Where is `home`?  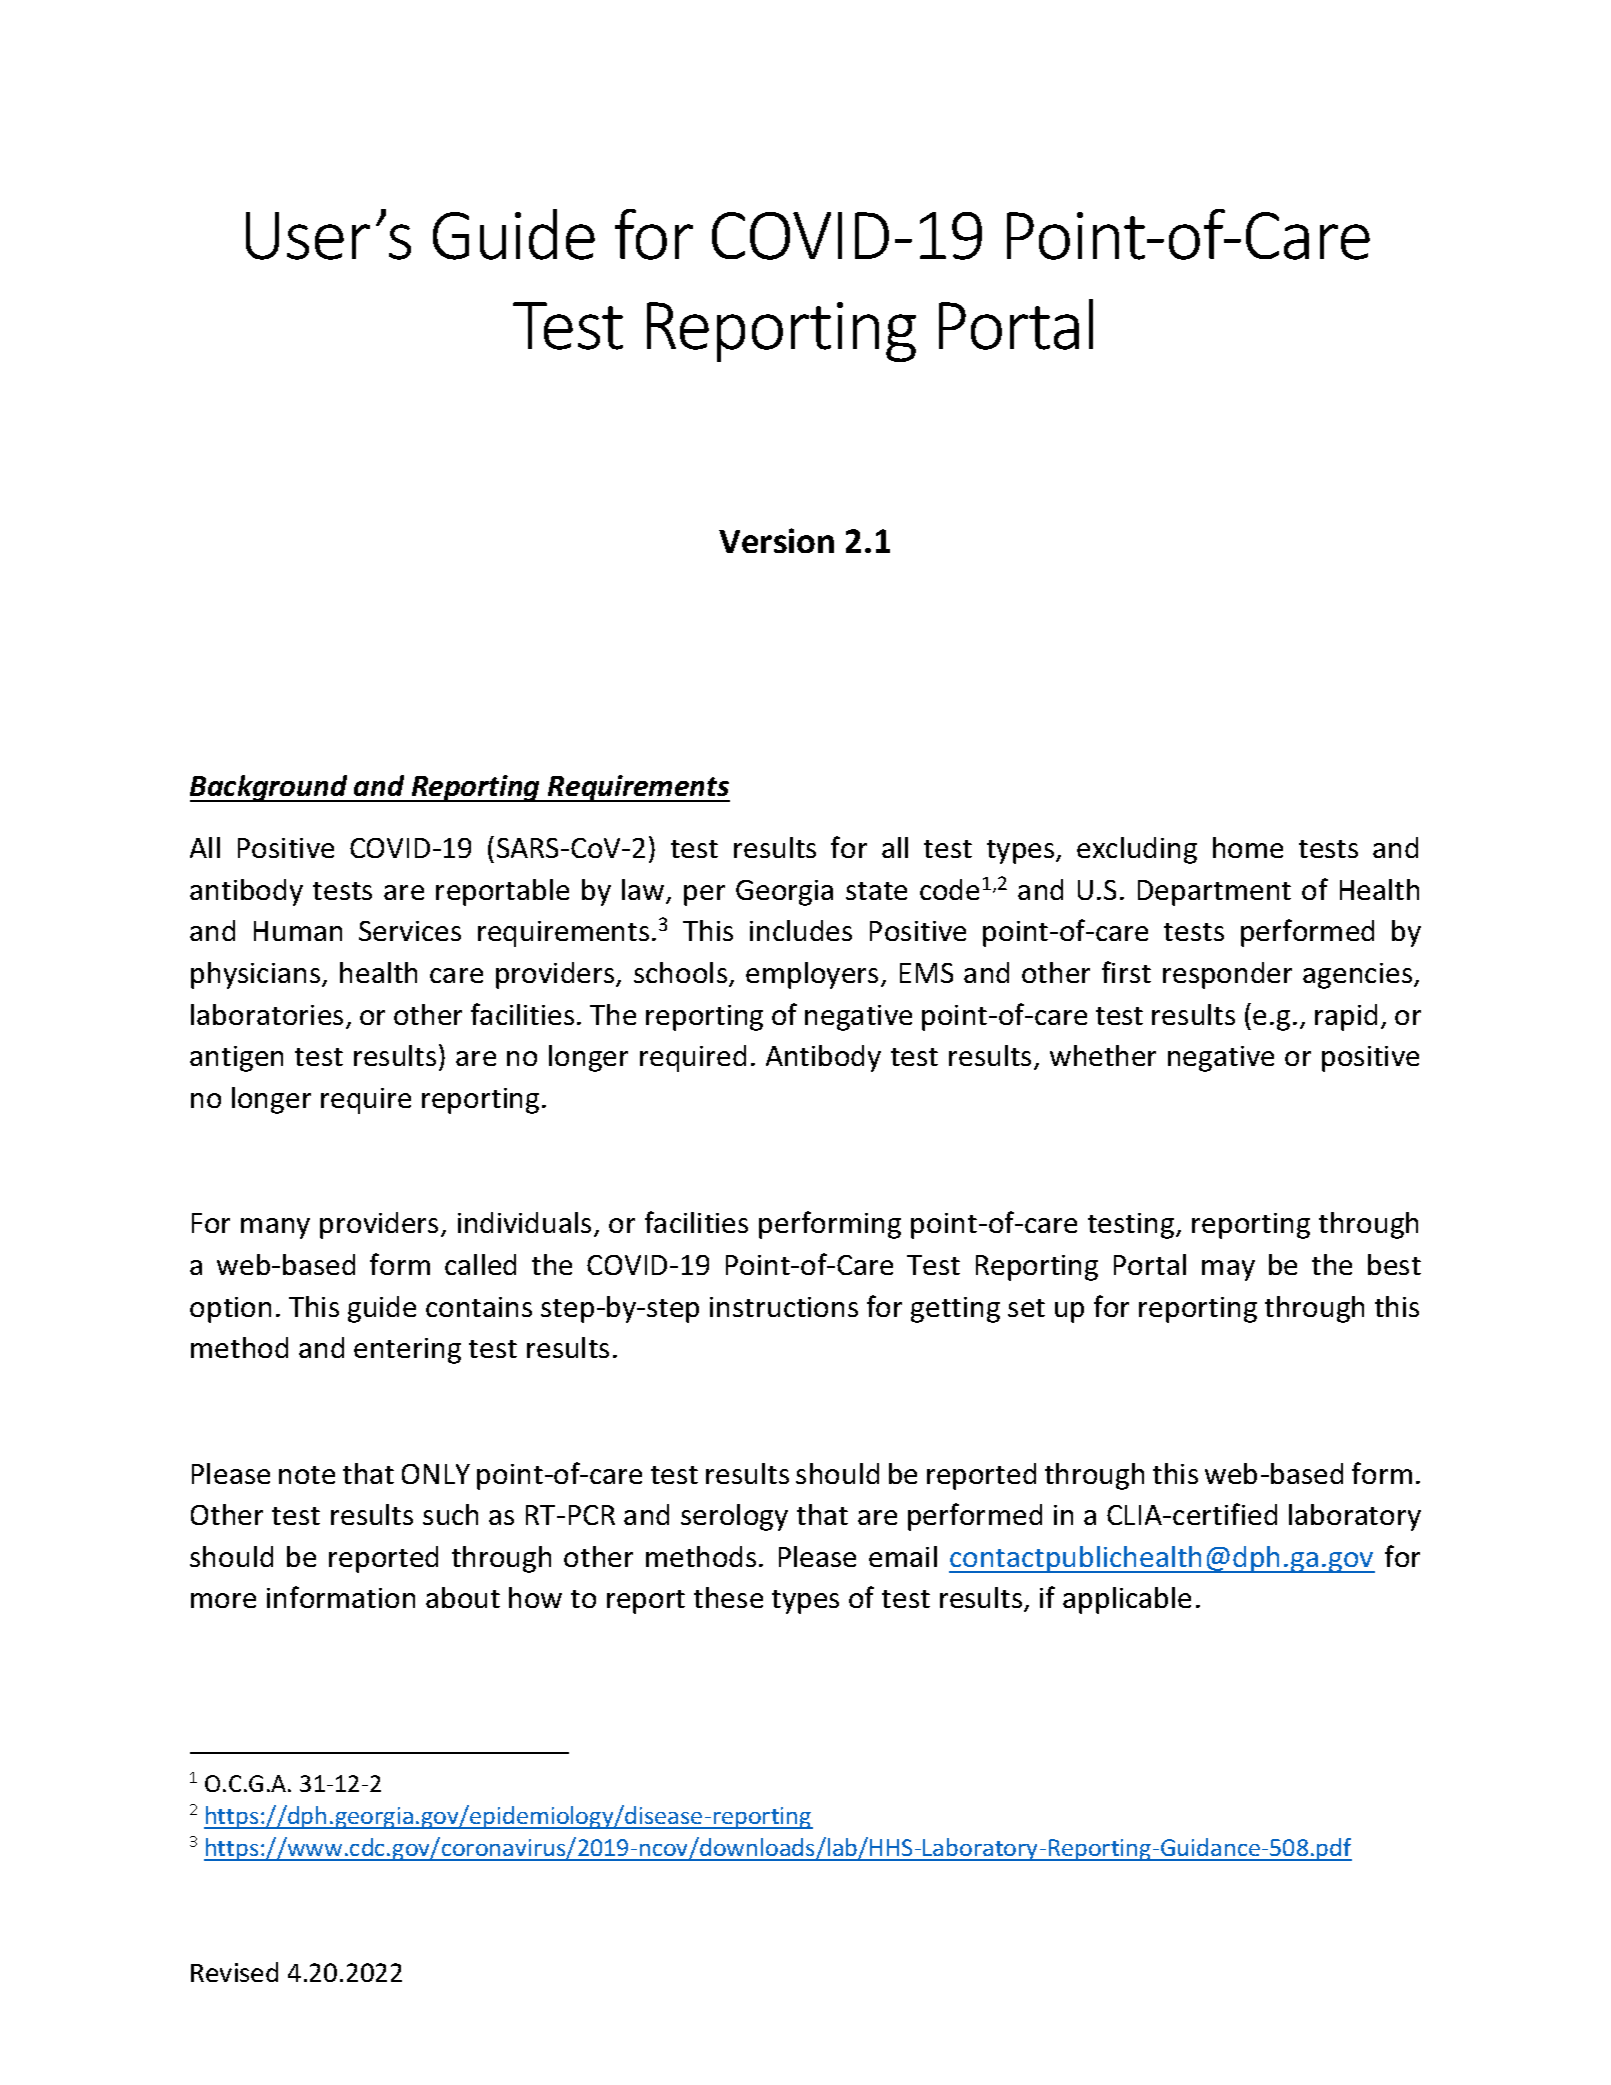
home is located at coordinates (1248, 847).
